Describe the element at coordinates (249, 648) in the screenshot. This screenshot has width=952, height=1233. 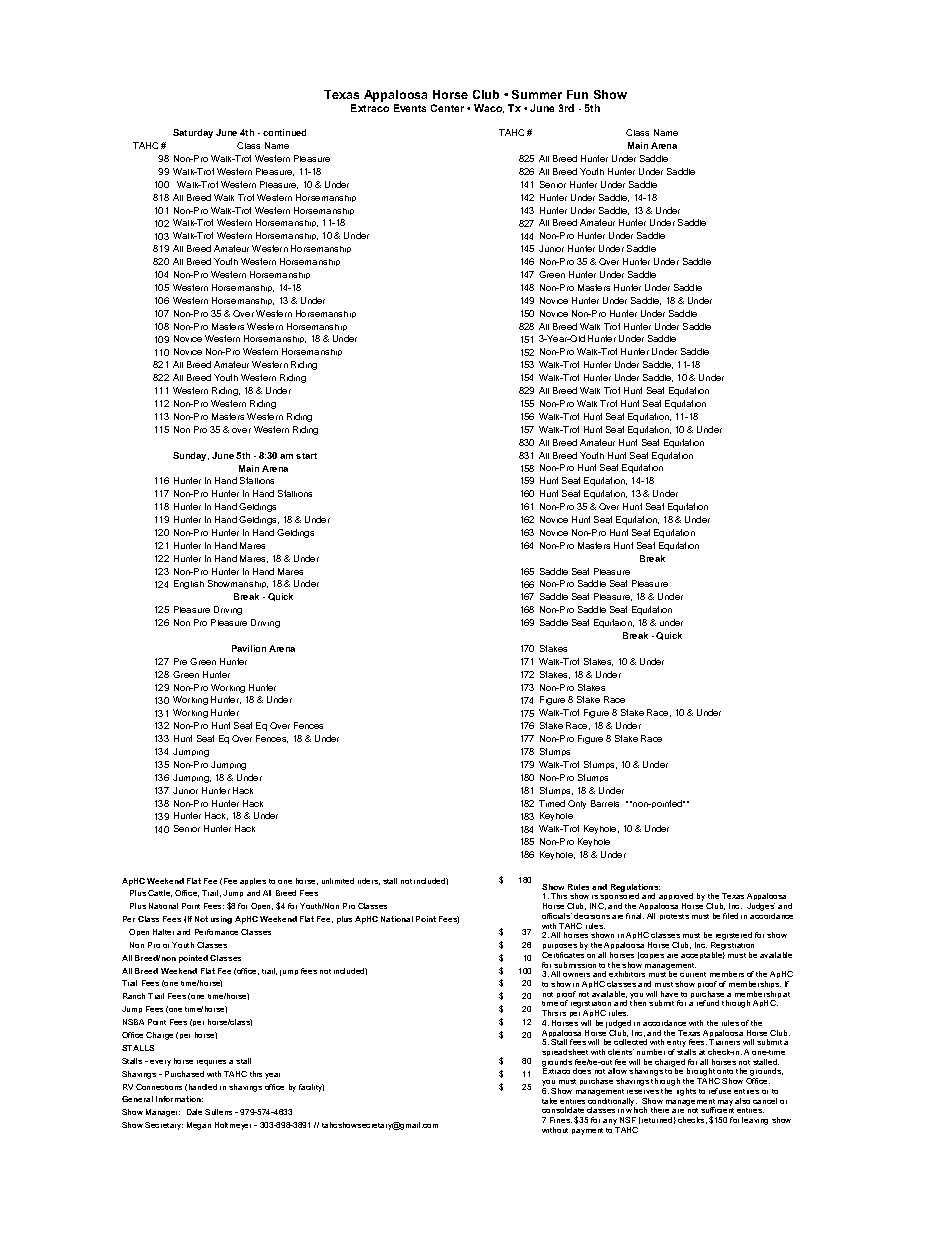
I see `Pavilion` at that location.
